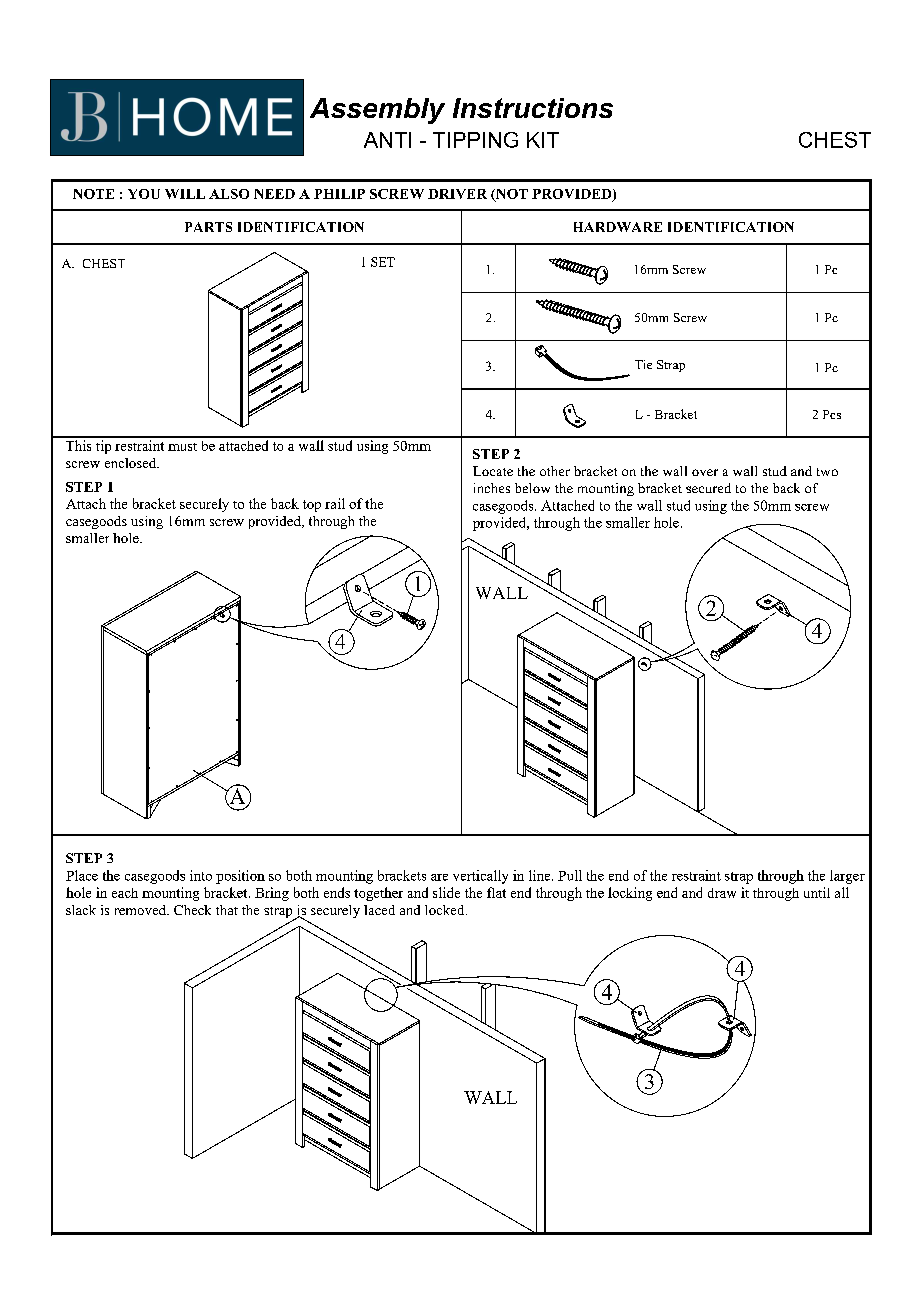 This image has width=924, height=1308. Describe the element at coordinates (312, 506) in the image. I see `top` at that location.
